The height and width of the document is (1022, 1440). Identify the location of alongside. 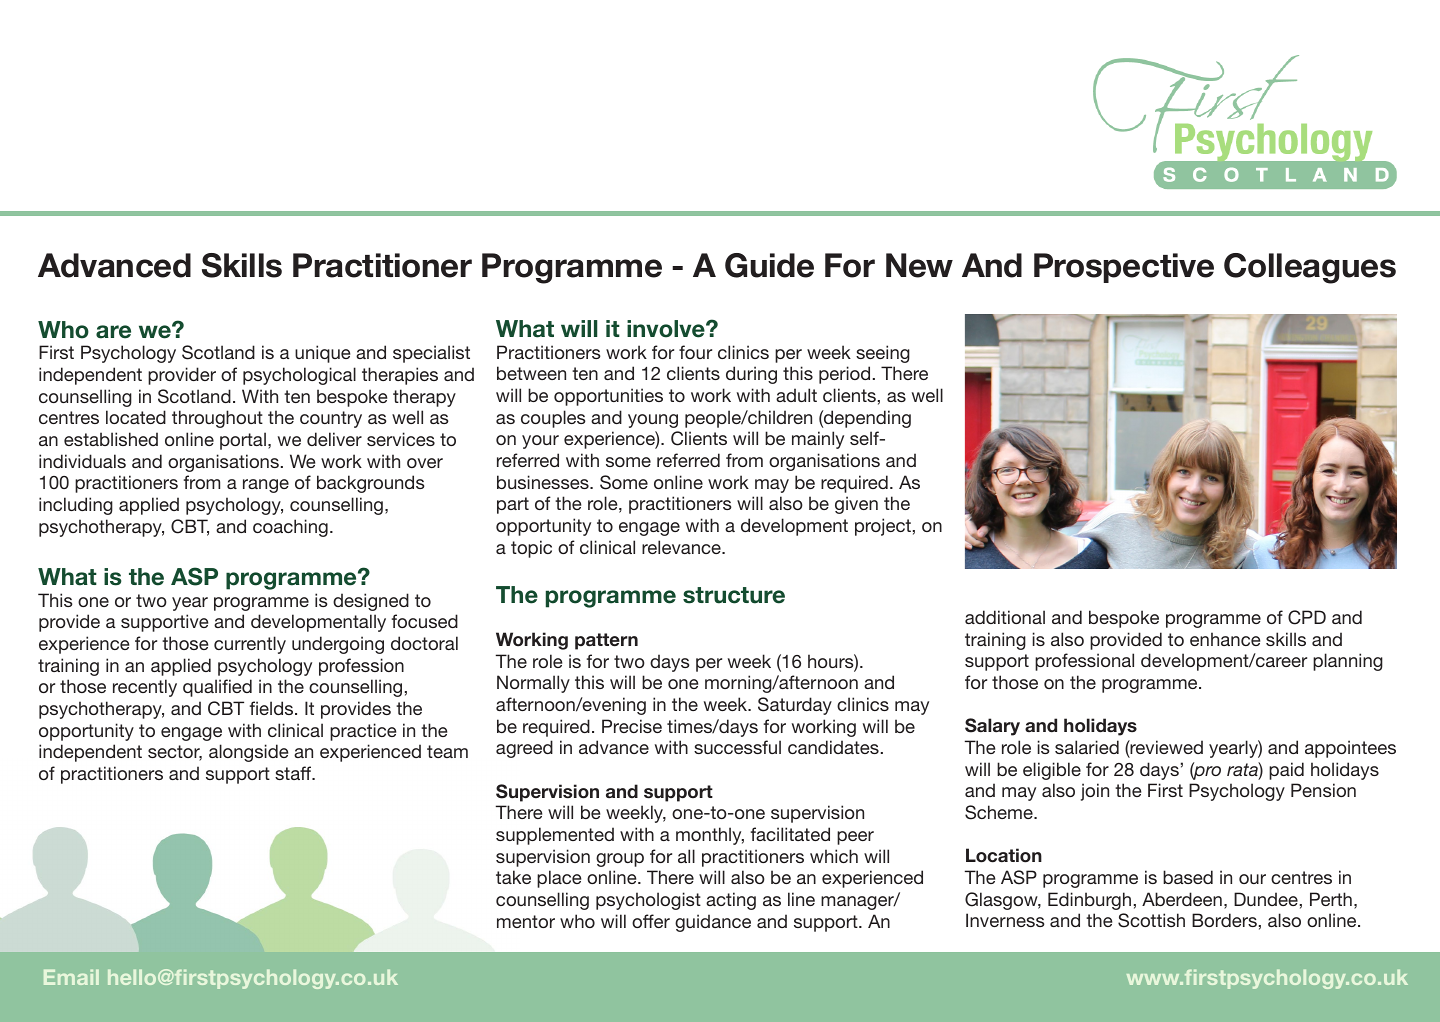
(248, 753).
